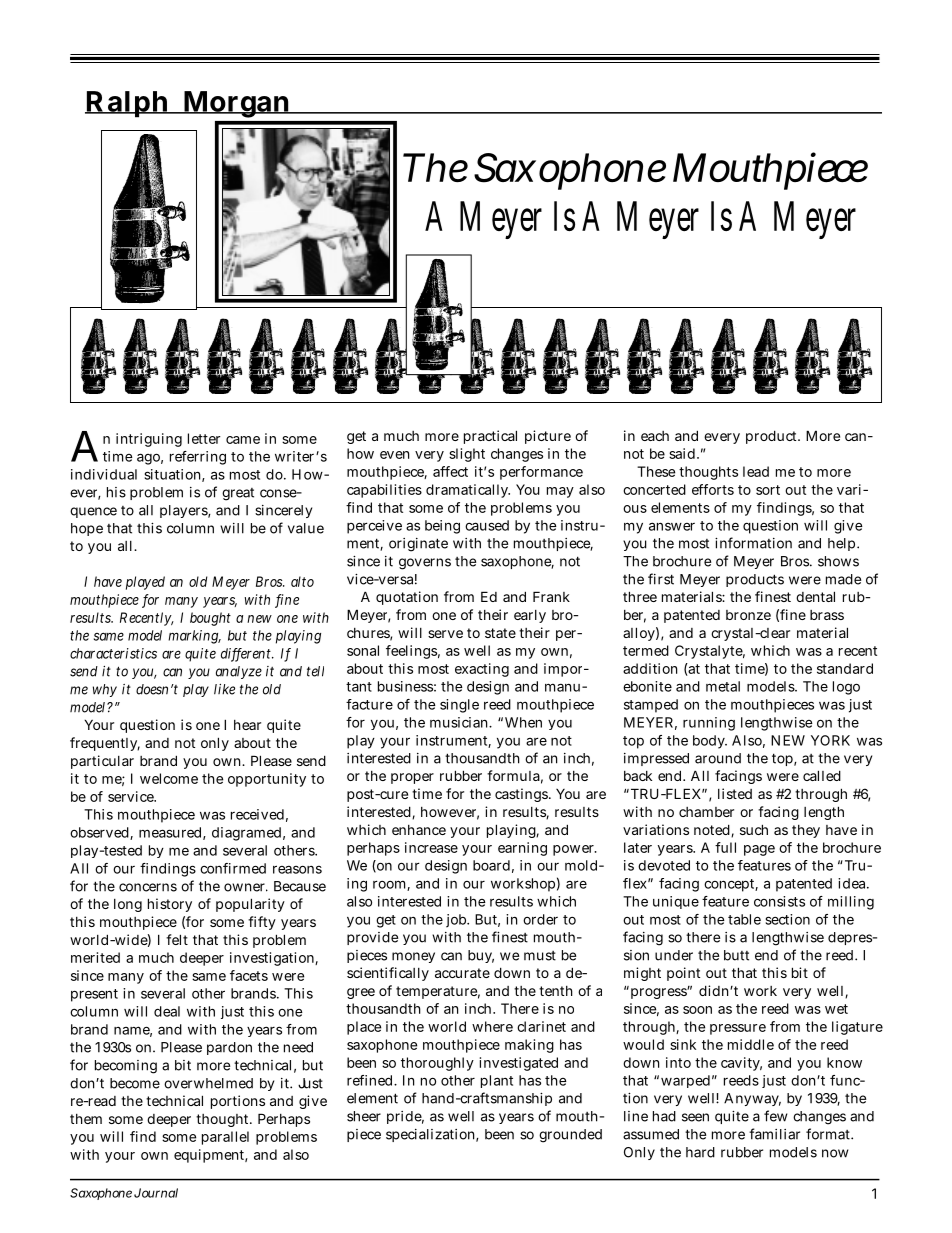  Describe the element at coordinates (655, 436) in the screenshot. I see `each` at that location.
